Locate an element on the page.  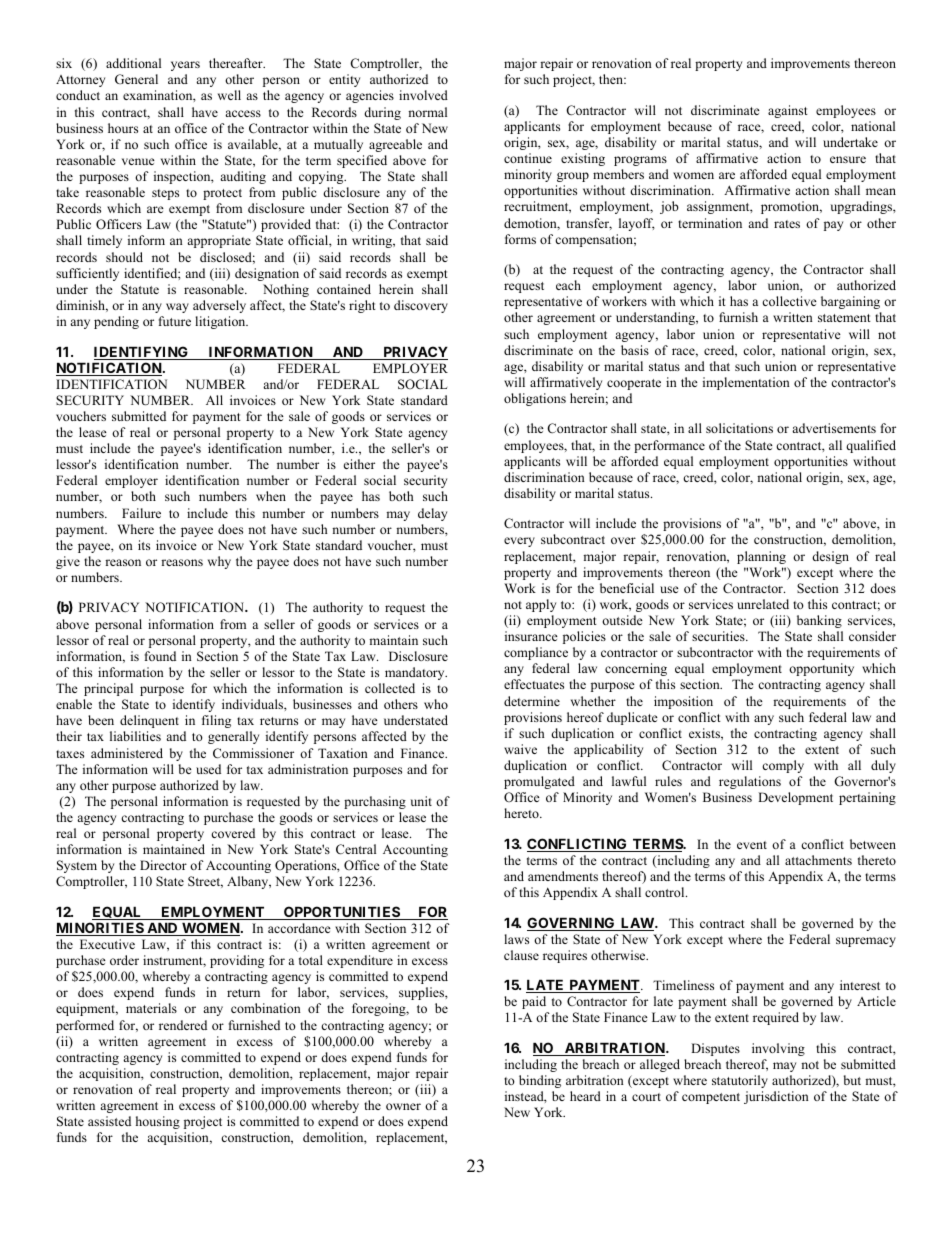
binding is located at coordinates (540, 1081).
